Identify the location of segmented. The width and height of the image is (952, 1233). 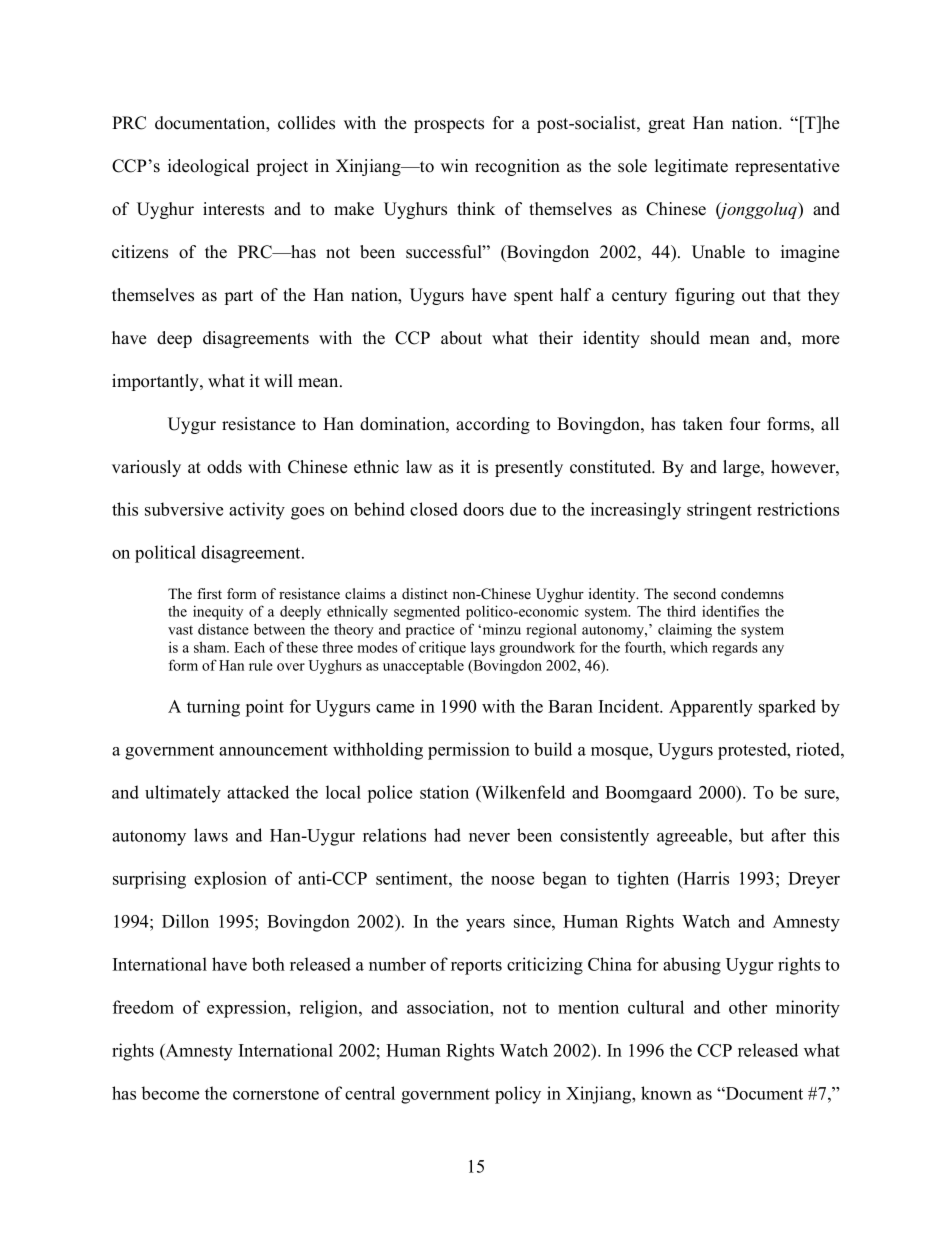
(427, 612).
